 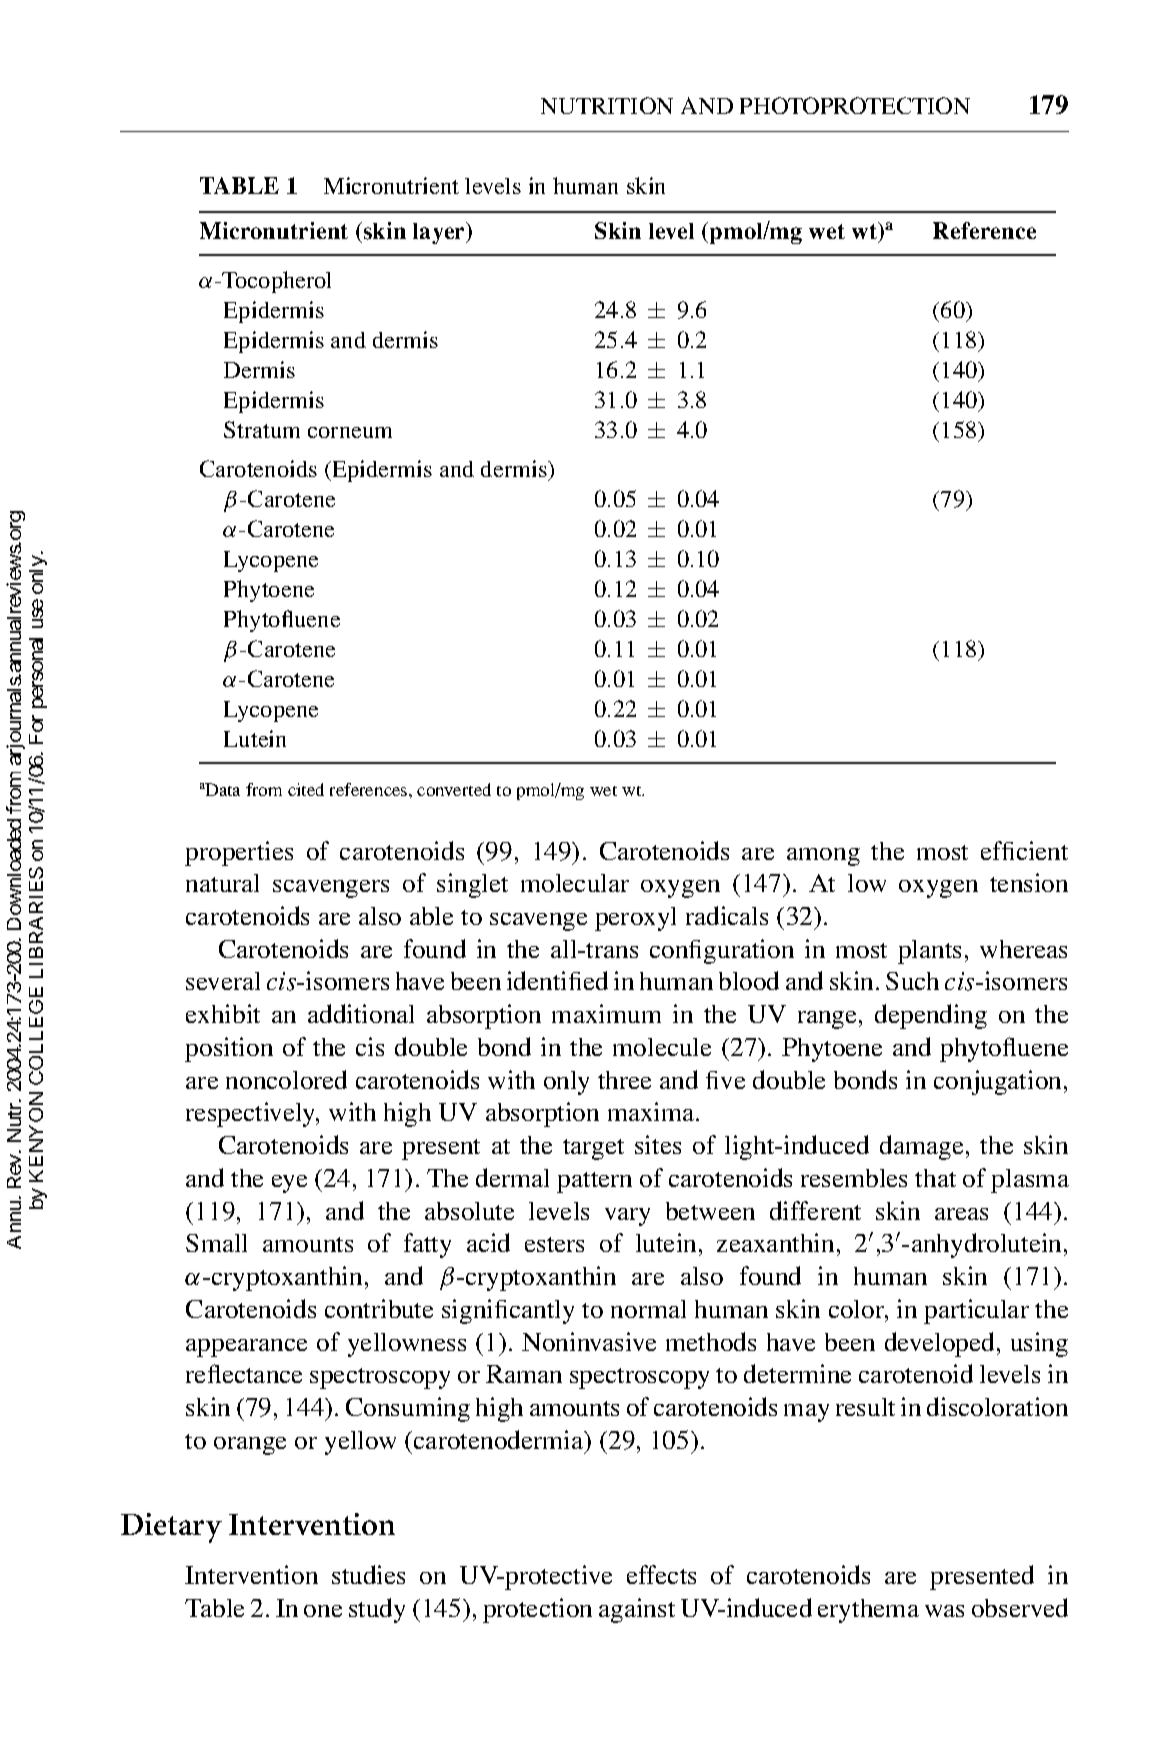 I want to click on peroxyl, so click(x=635, y=919).
